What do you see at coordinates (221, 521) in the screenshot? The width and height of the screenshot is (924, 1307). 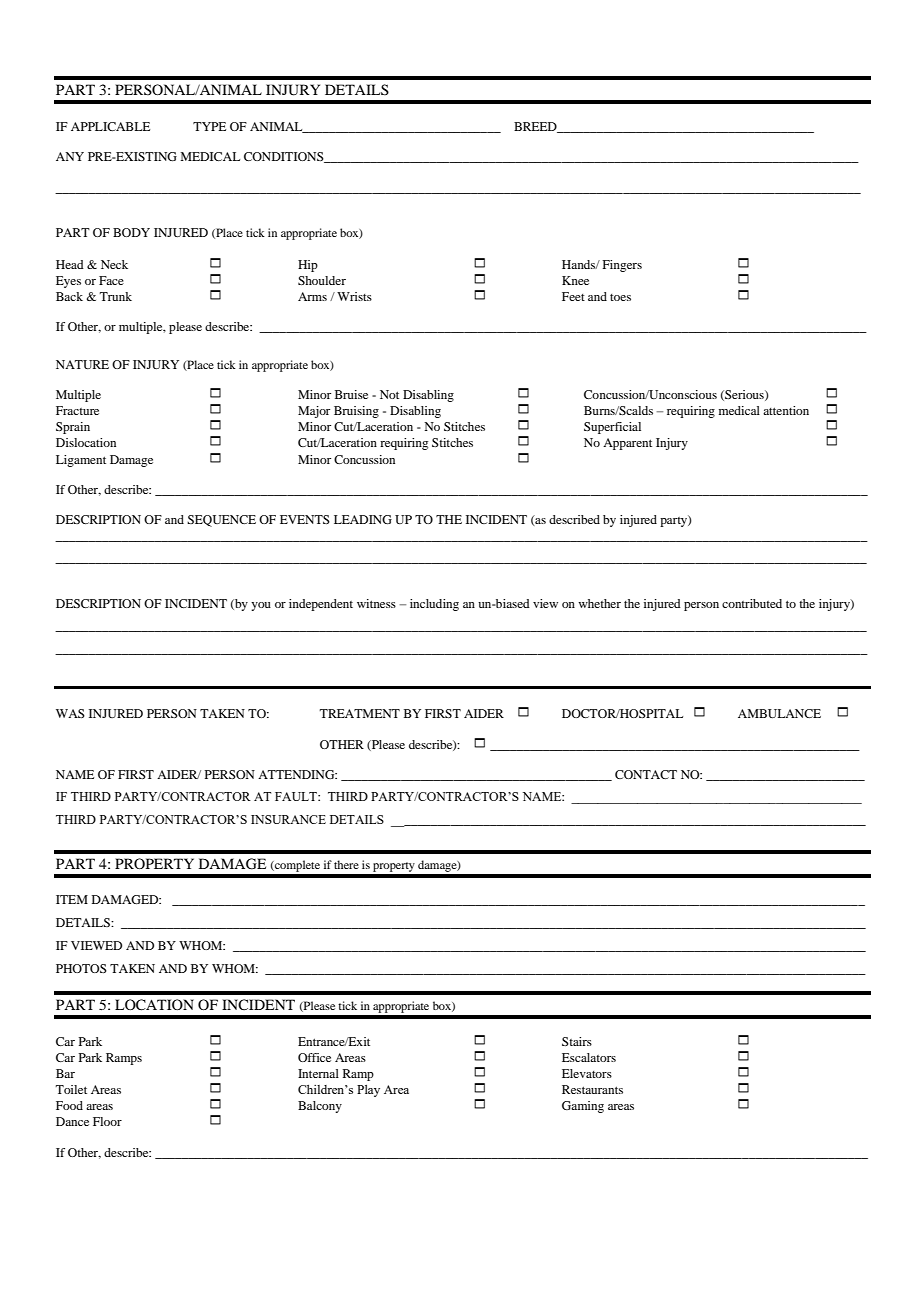 I see `SEQUENCE` at bounding box center [221, 521].
